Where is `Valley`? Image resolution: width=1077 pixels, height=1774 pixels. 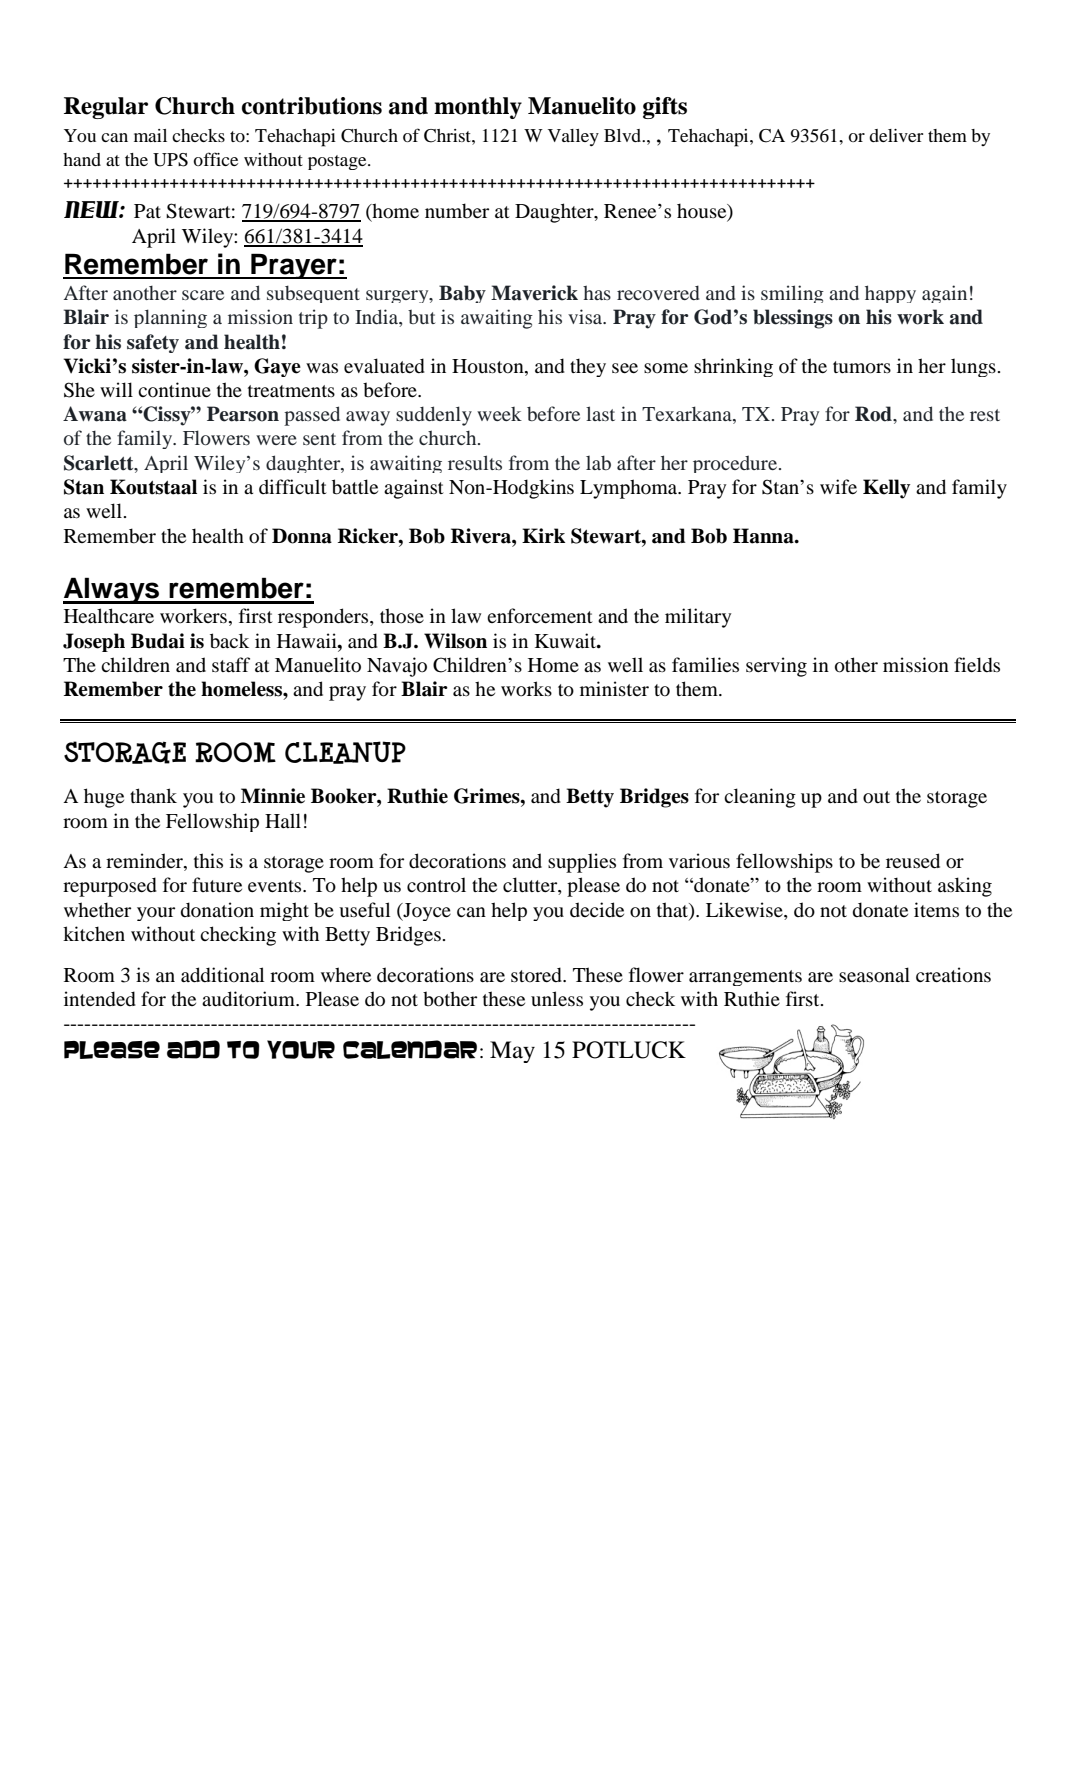
Valley is located at coordinates (573, 137).
